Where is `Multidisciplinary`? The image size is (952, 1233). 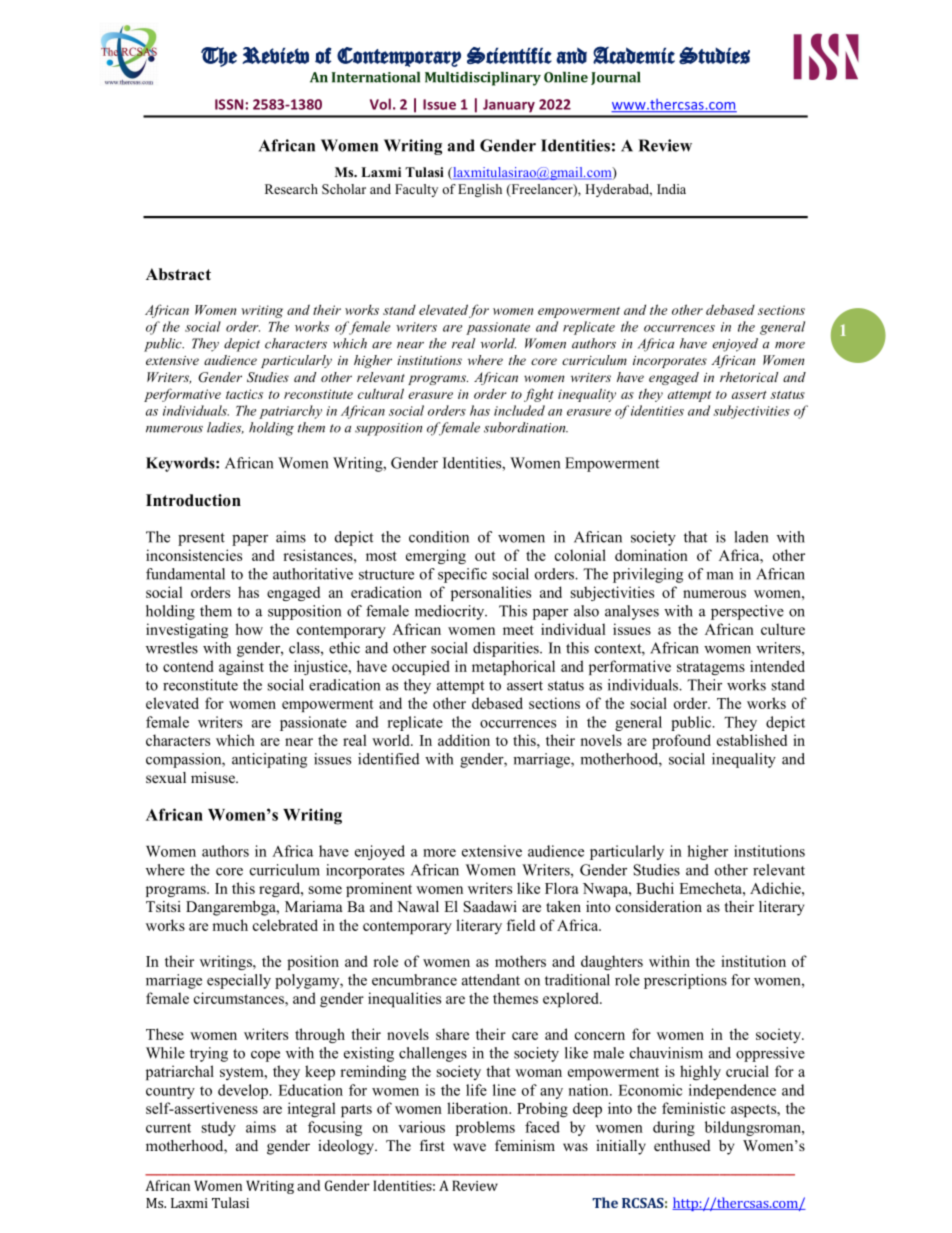
Multidisciplinary is located at coordinates (483, 78).
